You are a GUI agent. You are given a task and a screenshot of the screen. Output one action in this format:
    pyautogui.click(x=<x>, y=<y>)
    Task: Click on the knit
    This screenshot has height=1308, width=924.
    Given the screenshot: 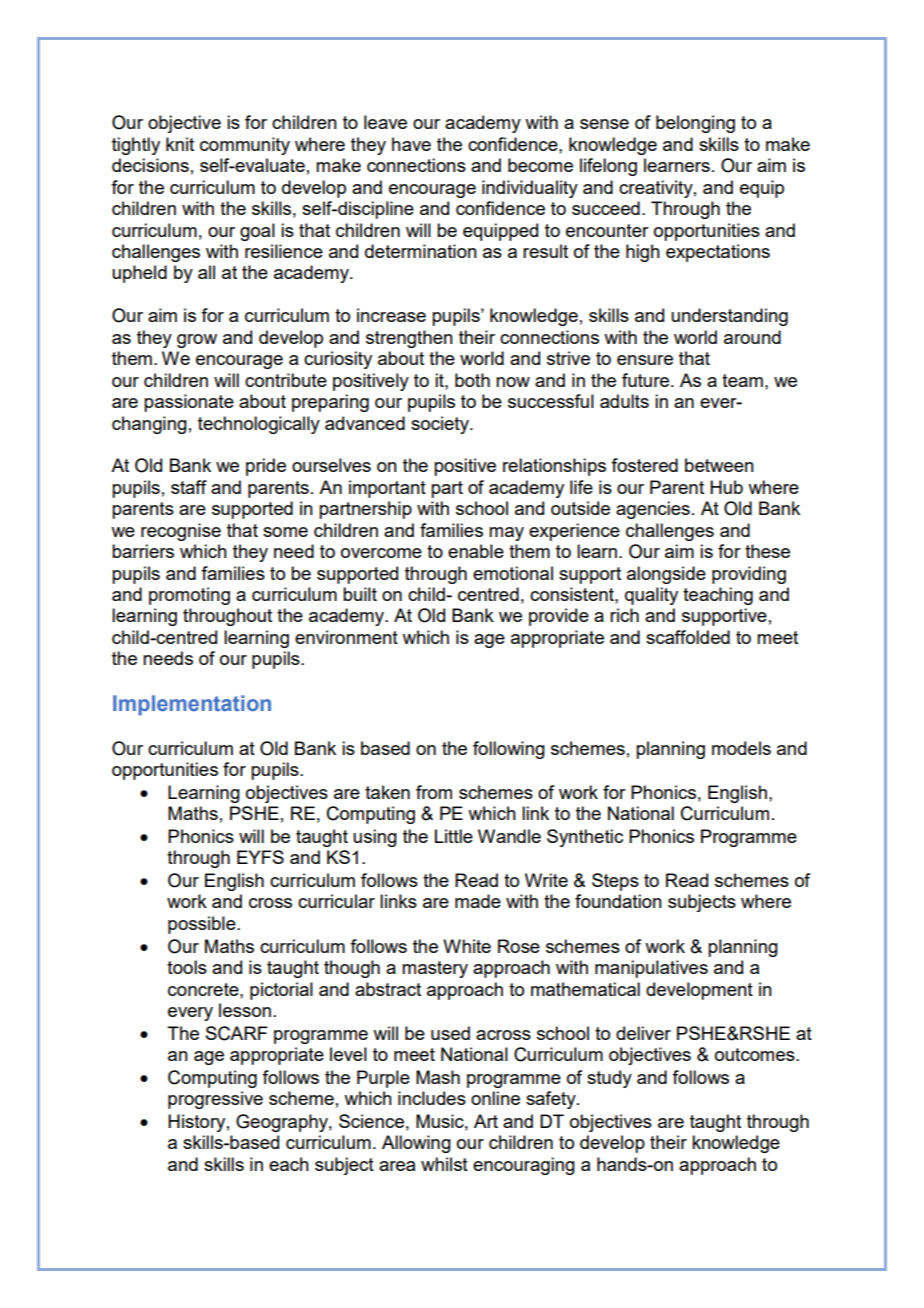 What is the action you would take?
    pyautogui.click(x=180, y=144)
